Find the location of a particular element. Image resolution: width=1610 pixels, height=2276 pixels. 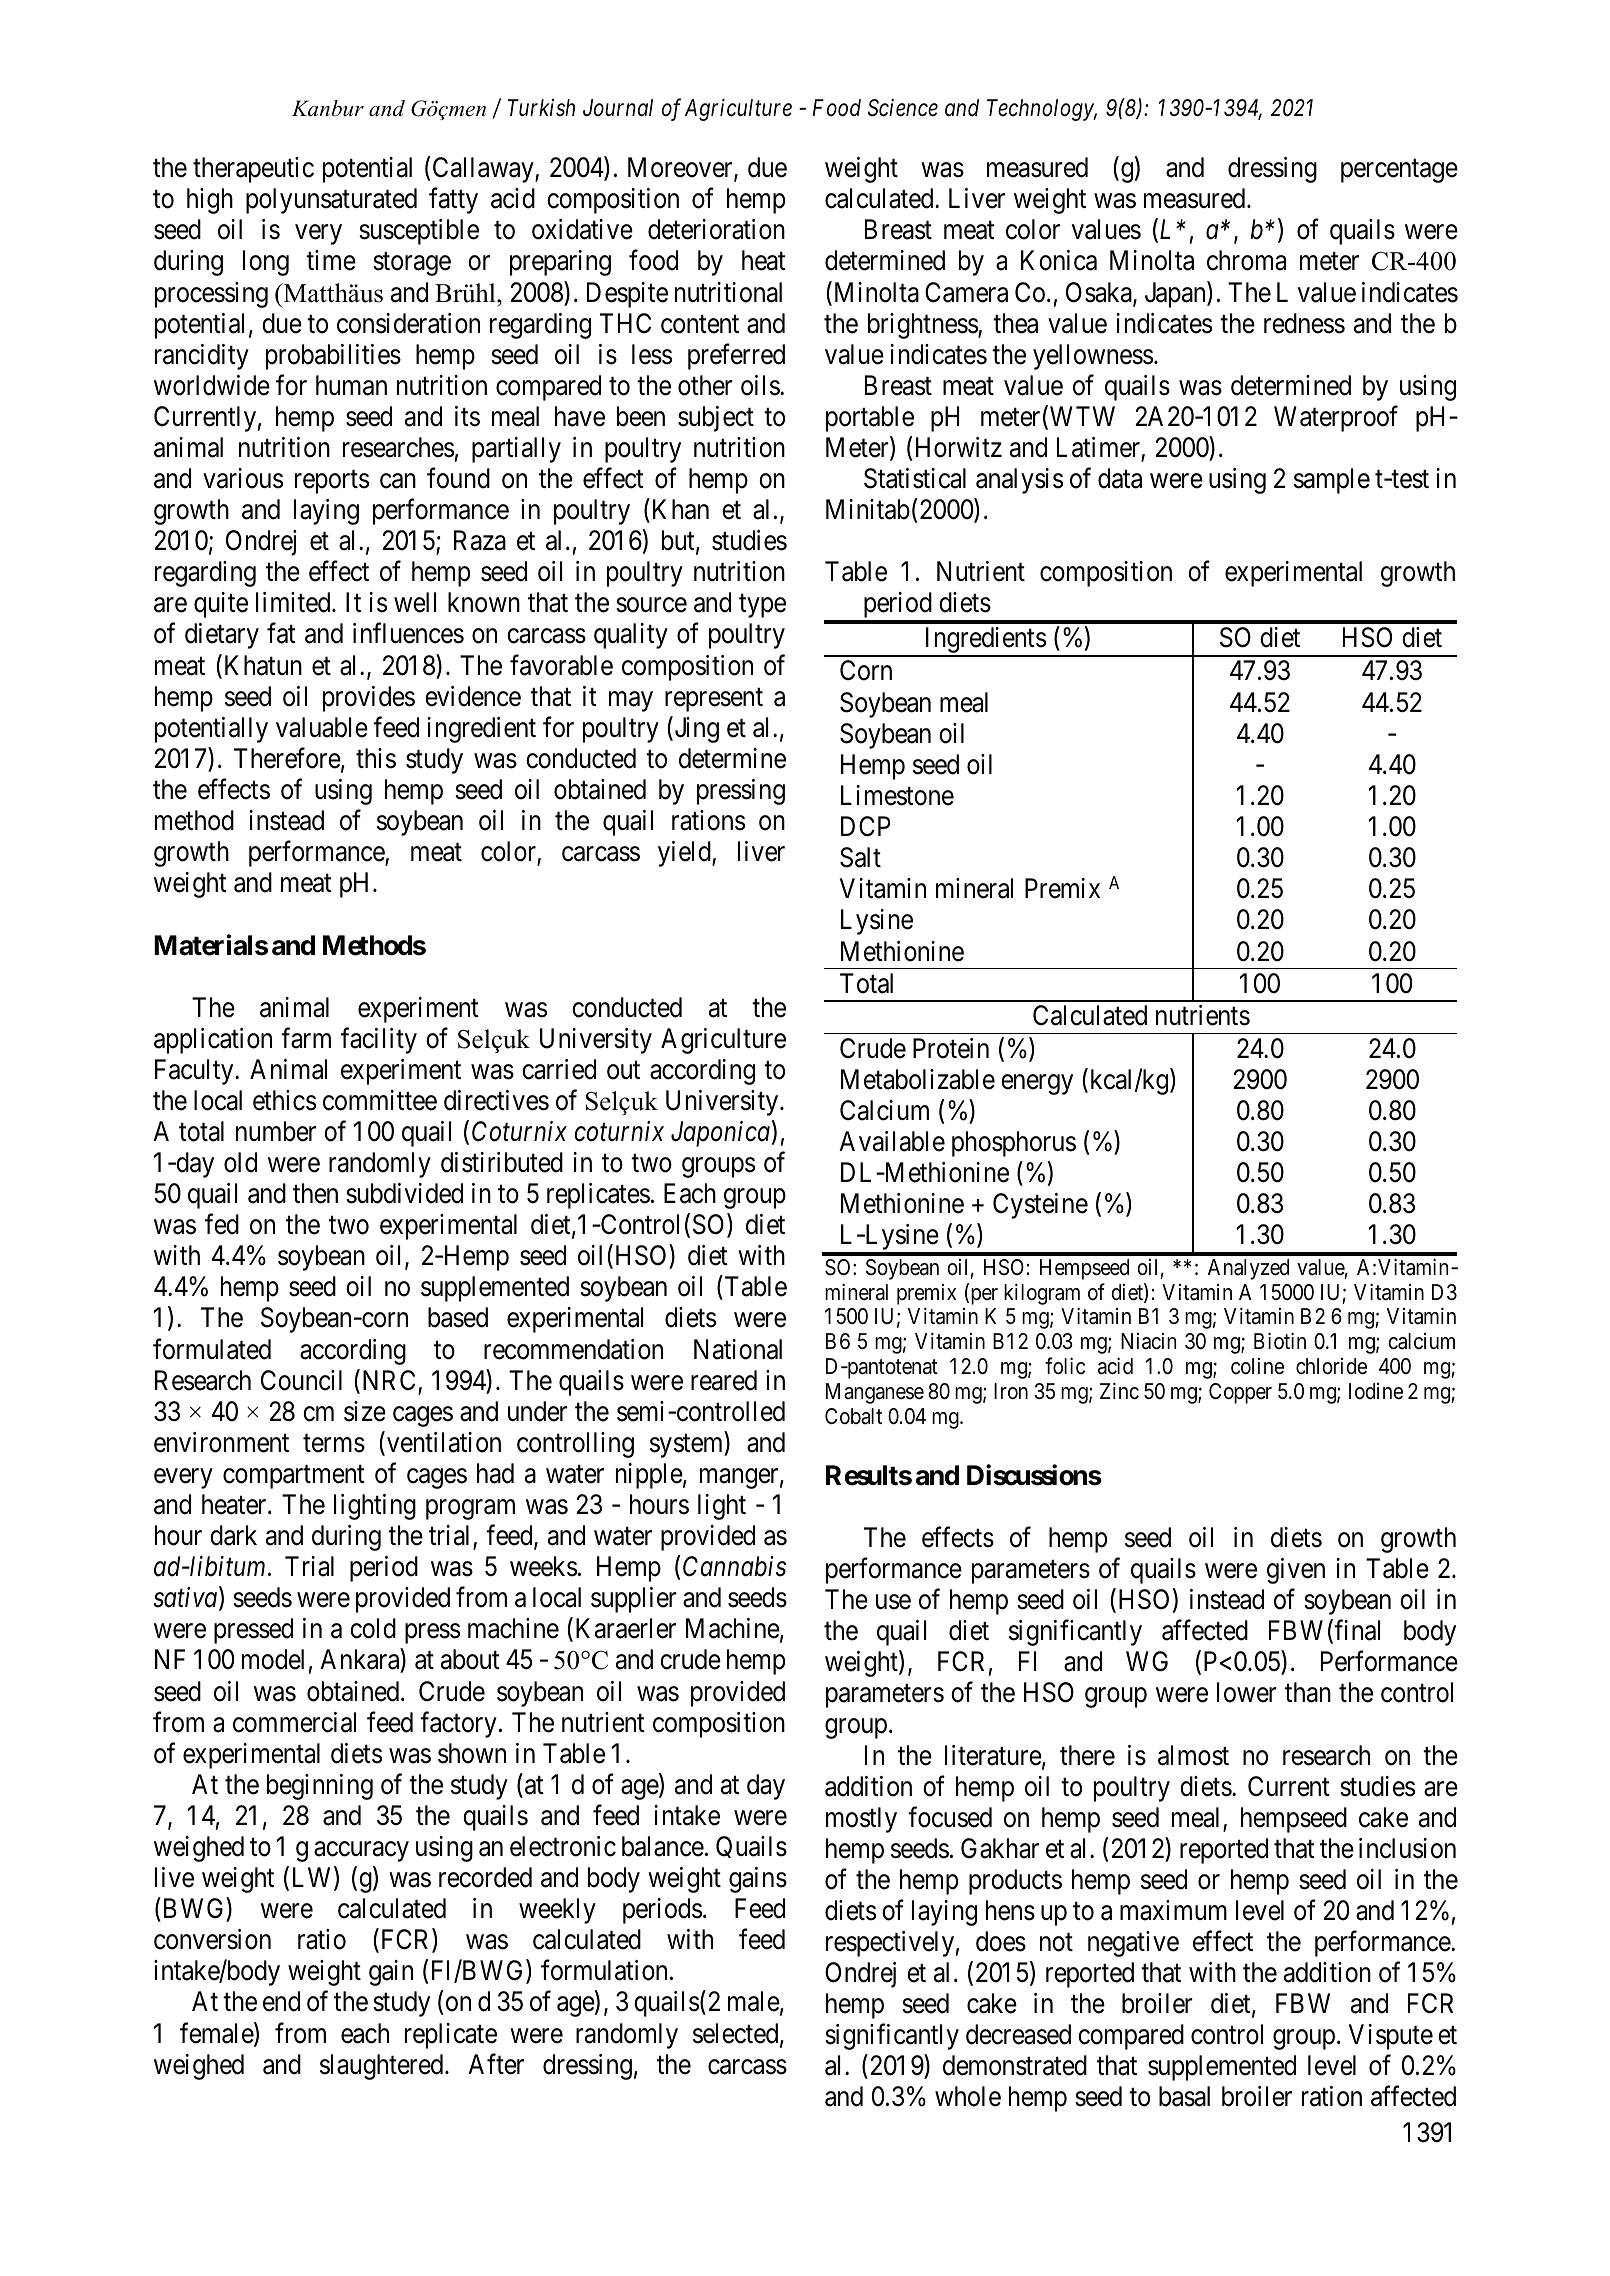

cold is located at coordinates (373, 1628).
